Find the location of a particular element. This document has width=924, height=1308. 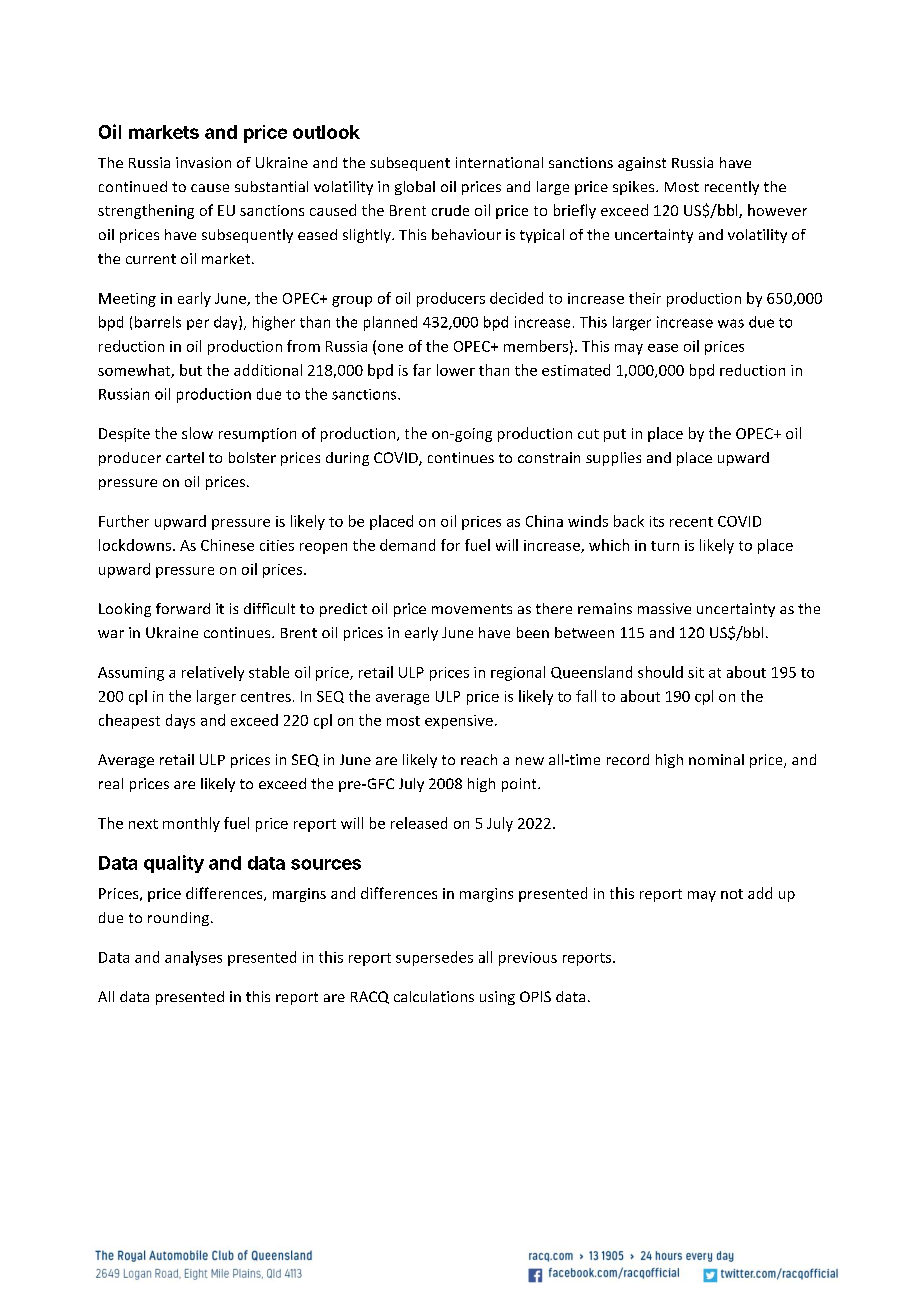

global is located at coordinates (415, 188).
